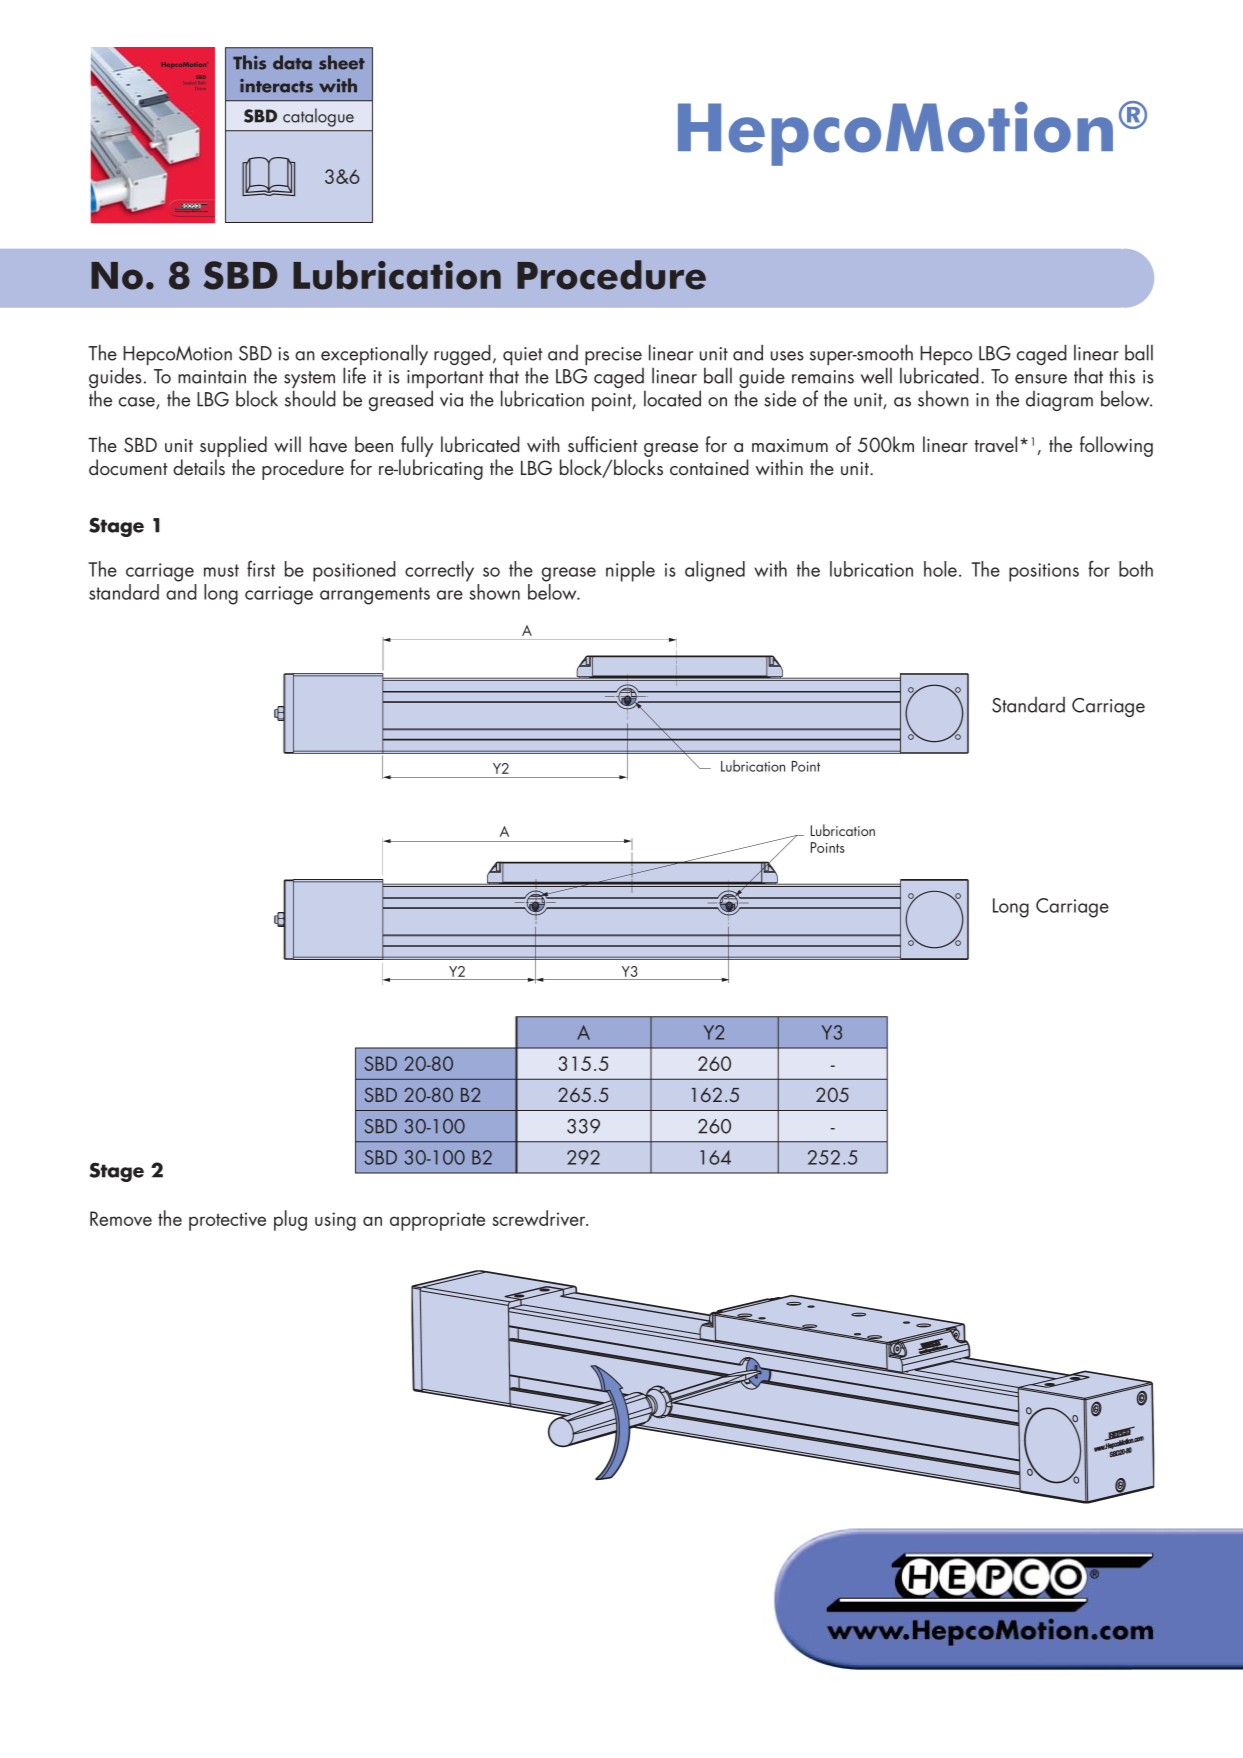 This screenshot has height=1758, width=1243. I want to click on appropriate, so click(437, 1221).
